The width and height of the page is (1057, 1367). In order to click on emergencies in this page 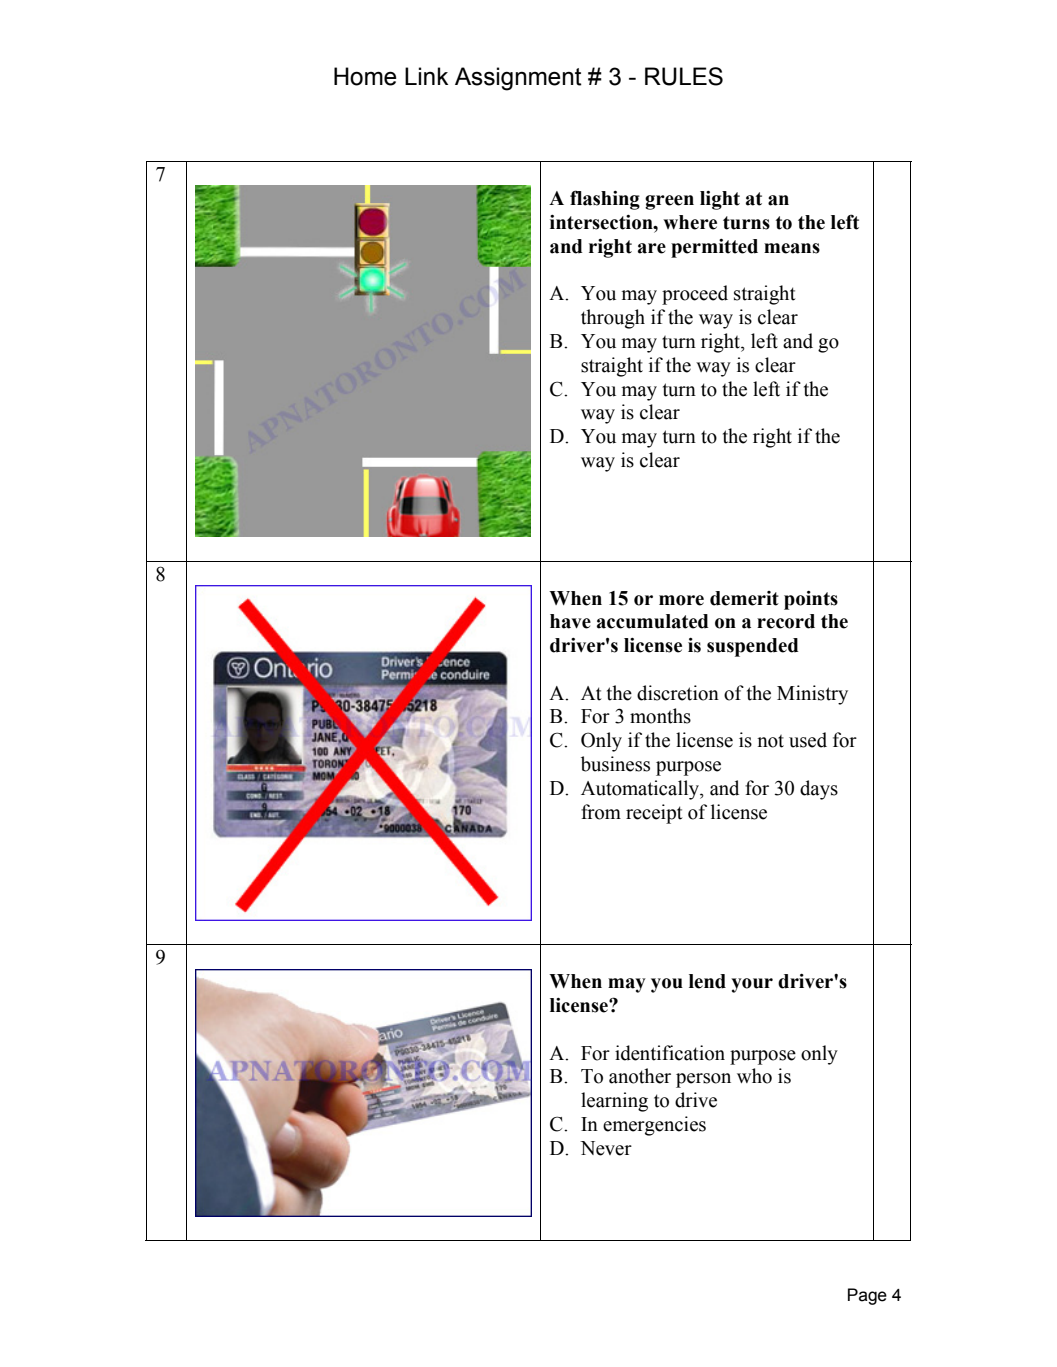, I will do `click(654, 1126)`.
